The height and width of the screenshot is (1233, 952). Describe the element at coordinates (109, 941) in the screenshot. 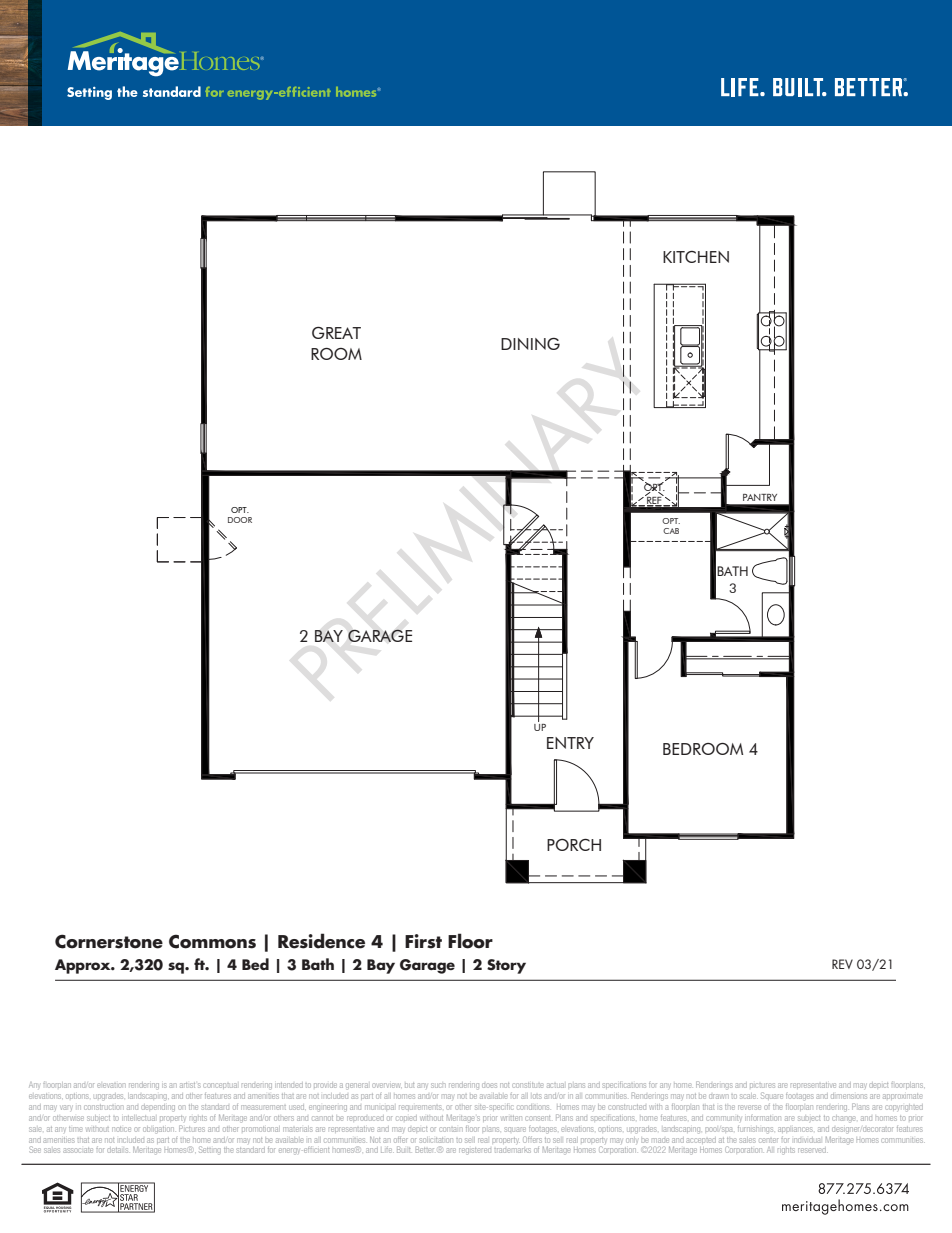

I see `Cornerstone` at that location.
